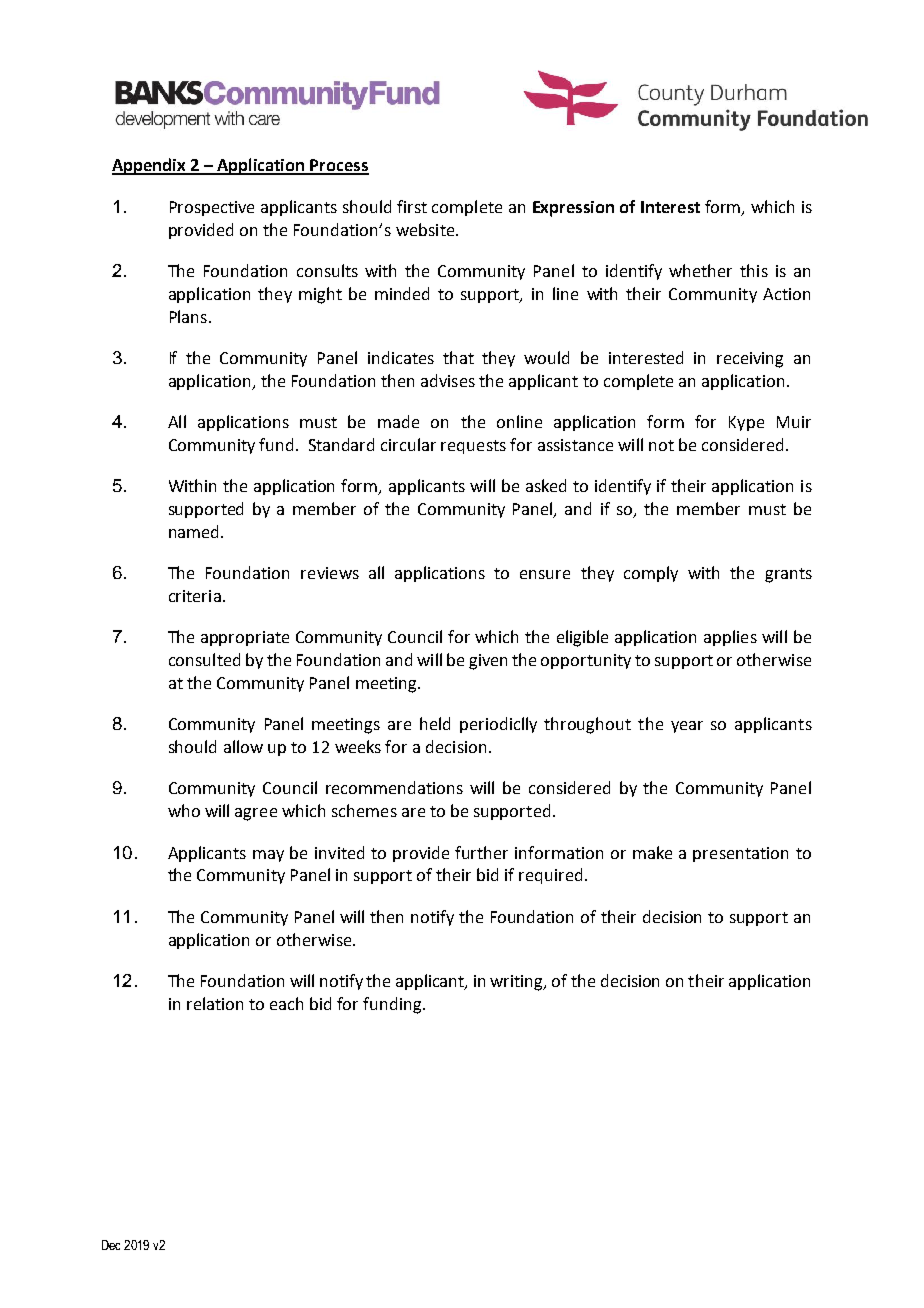 This document has height=1308, width=924. I want to click on ensure, so click(545, 574).
